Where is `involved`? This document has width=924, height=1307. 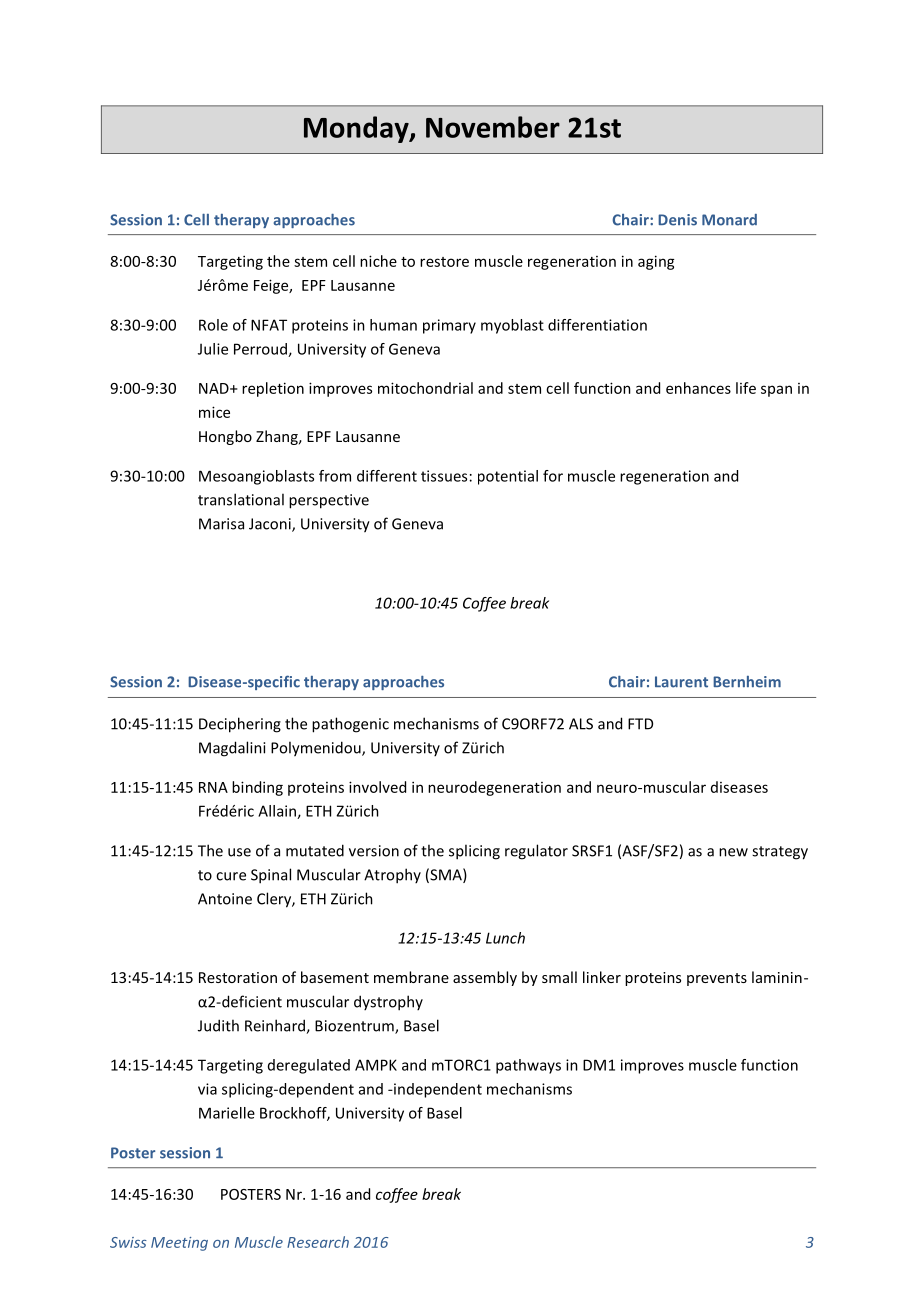 involved is located at coordinates (377, 787).
